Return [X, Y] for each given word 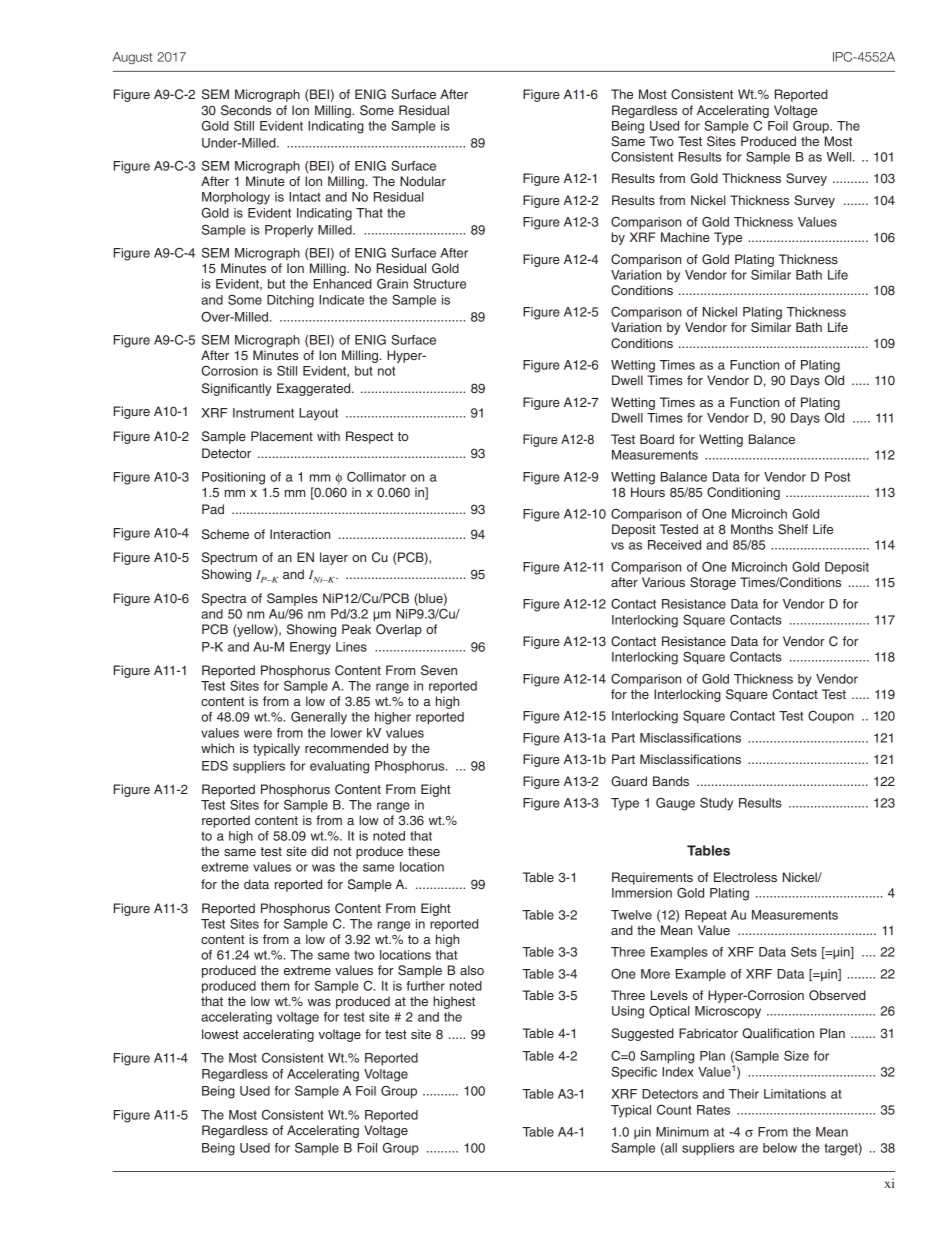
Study [716, 804]
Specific [634, 1072]
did [319, 851]
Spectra [224, 599]
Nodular [423, 181]
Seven [439, 670]
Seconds [246, 110]
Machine [685, 237]
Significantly [237, 389]
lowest [220, 1034]
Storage [713, 583]
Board [657, 439]
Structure [439, 283]
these [424, 851]
